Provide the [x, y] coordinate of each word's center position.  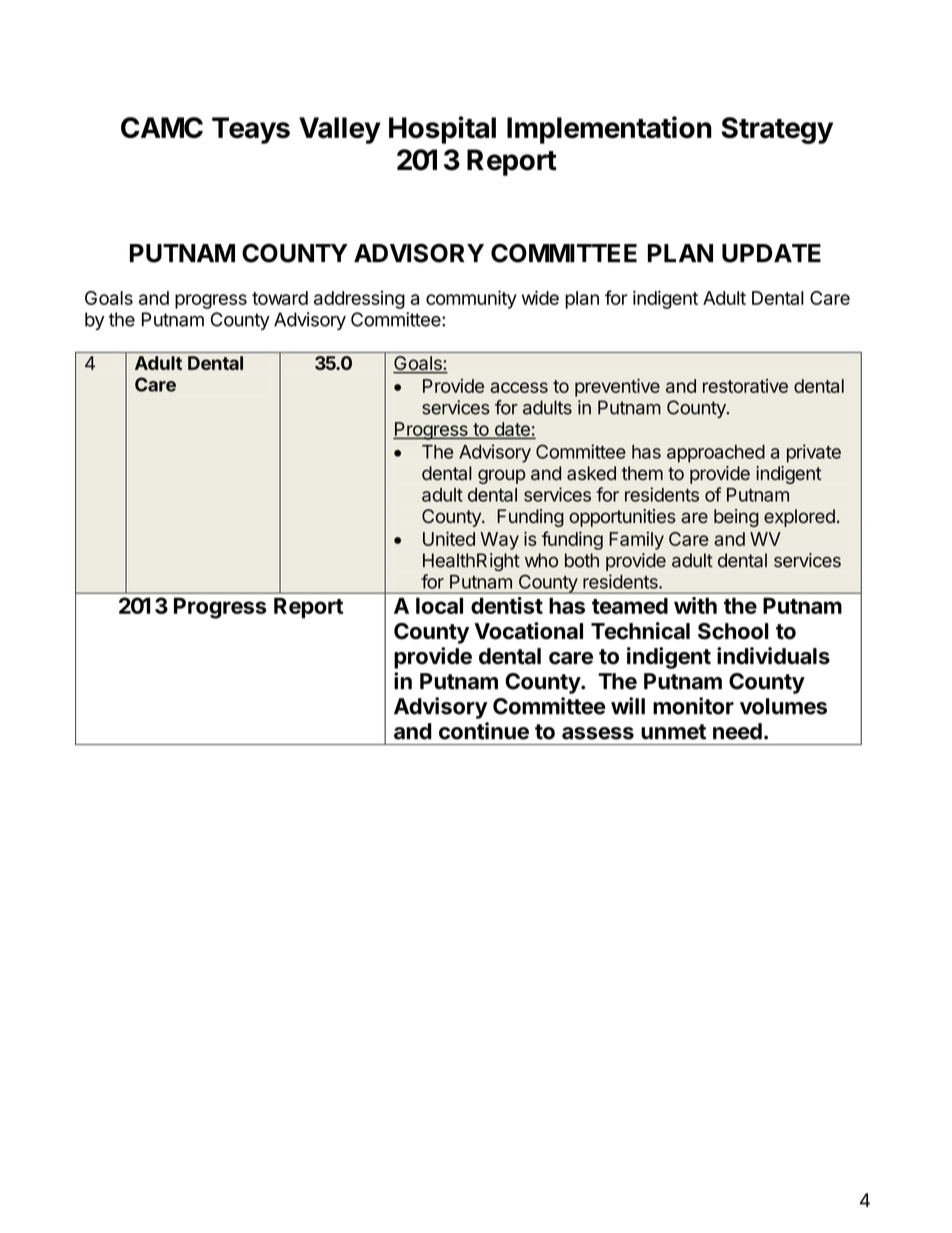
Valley [340, 130]
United [449, 538]
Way [499, 541]
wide [540, 297]
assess [598, 733]
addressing [359, 300]
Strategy [777, 130]
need [737, 731]
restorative [745, 386]
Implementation [609, 130]
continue [484, 731]
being [736, 518]
